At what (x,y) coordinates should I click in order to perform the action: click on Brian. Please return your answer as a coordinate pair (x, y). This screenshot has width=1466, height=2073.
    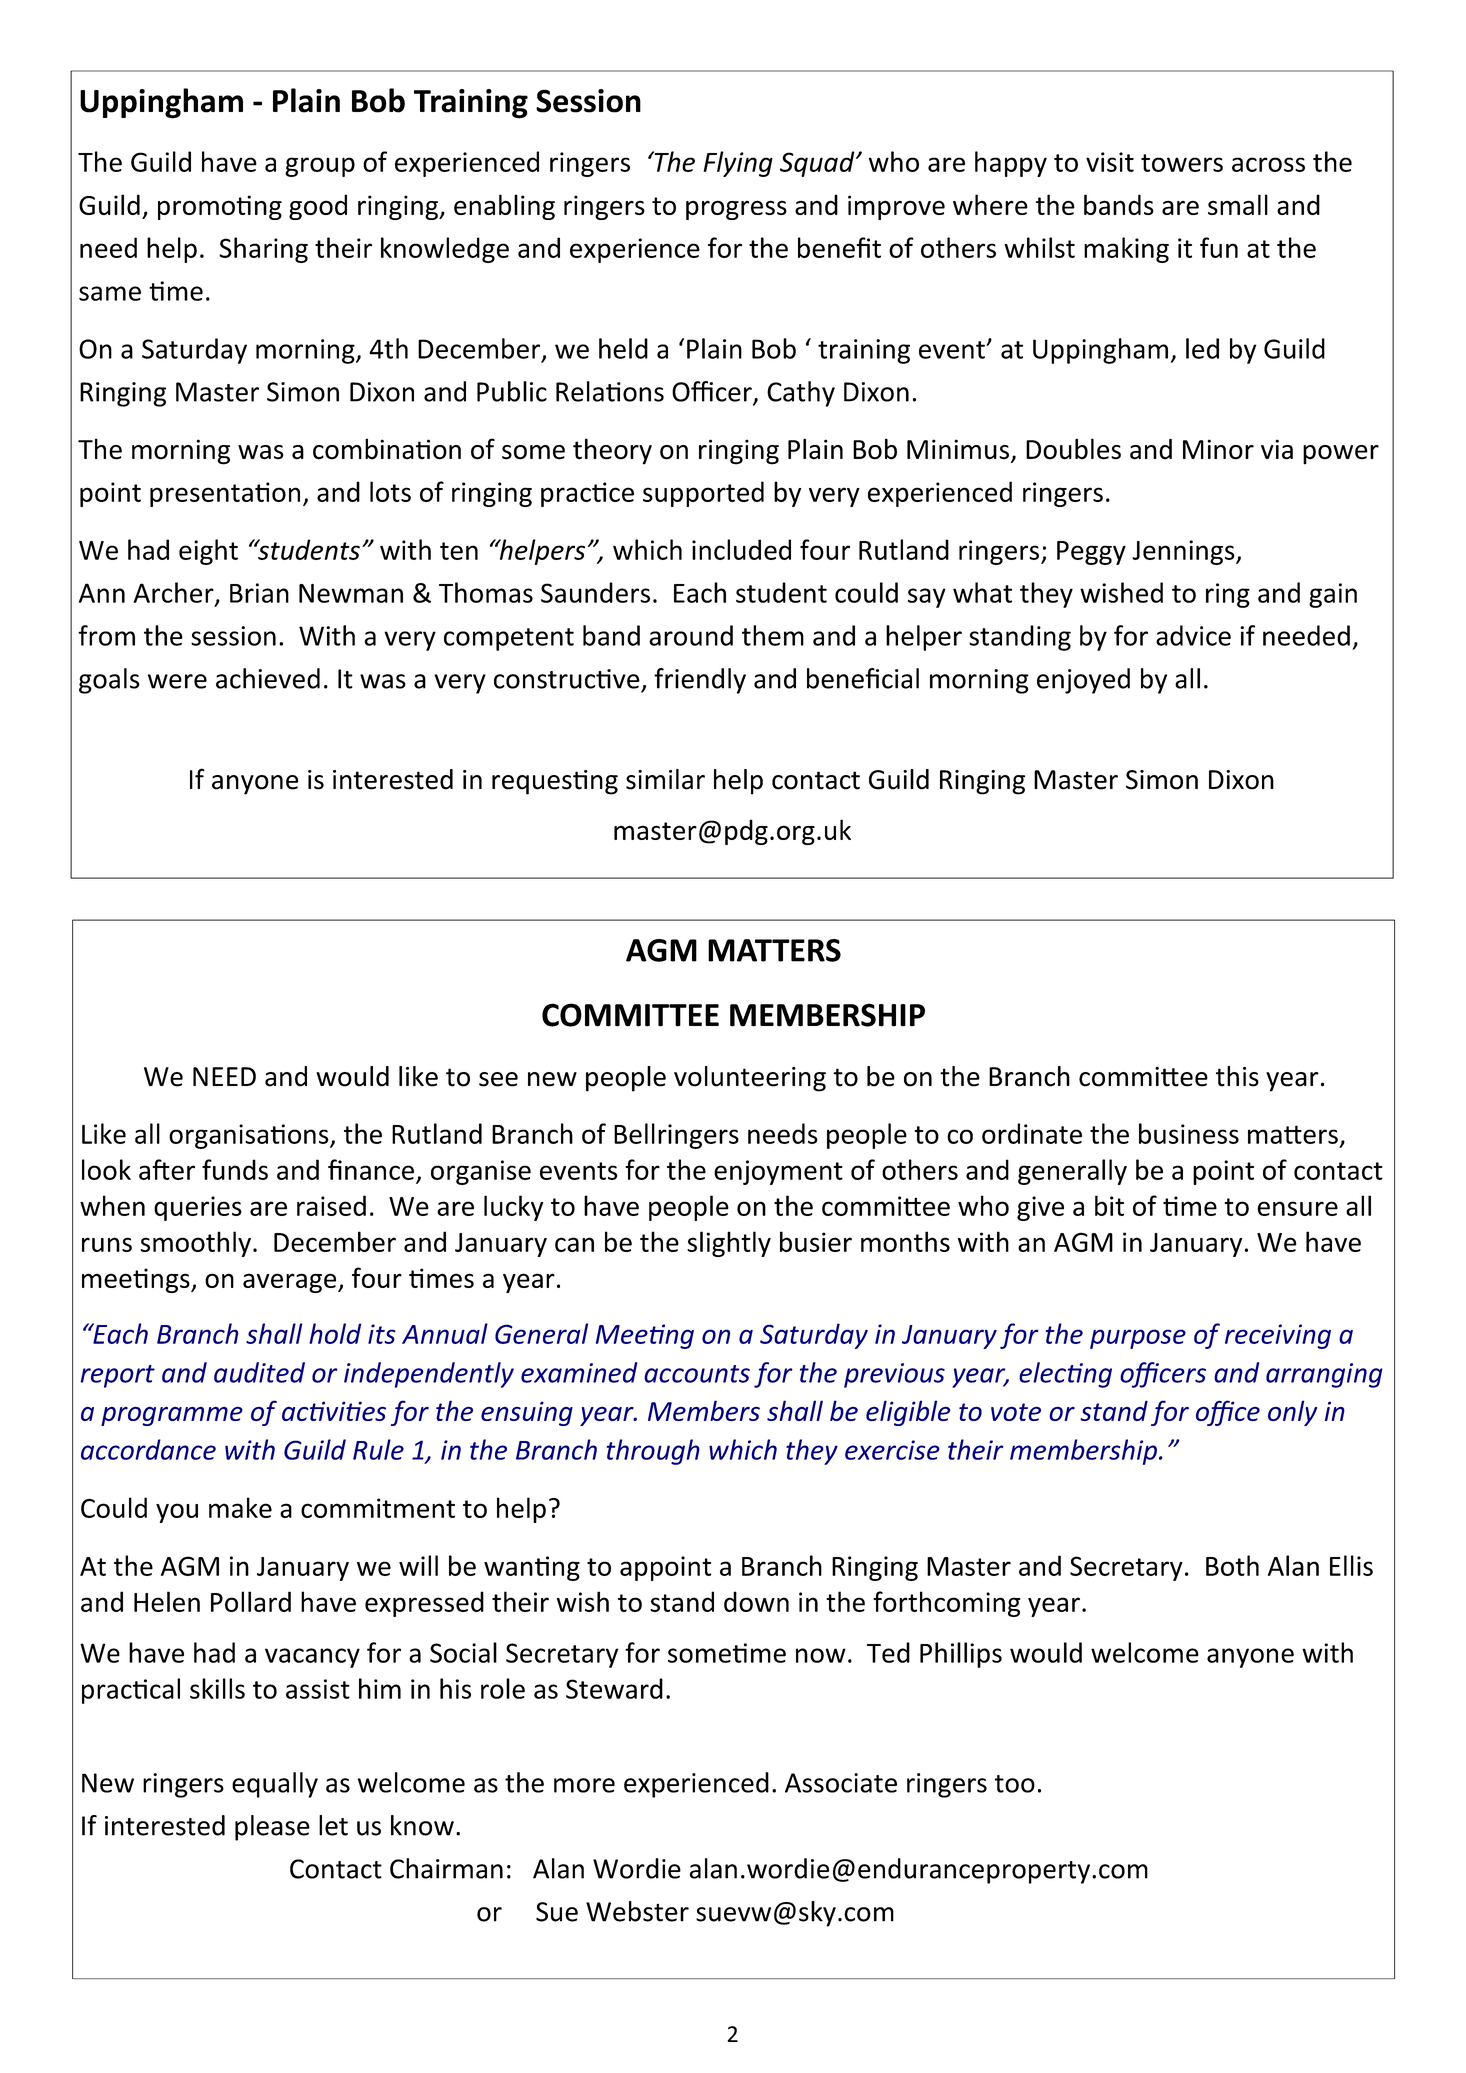
    Looking at the image, I should click on (259, 593).
